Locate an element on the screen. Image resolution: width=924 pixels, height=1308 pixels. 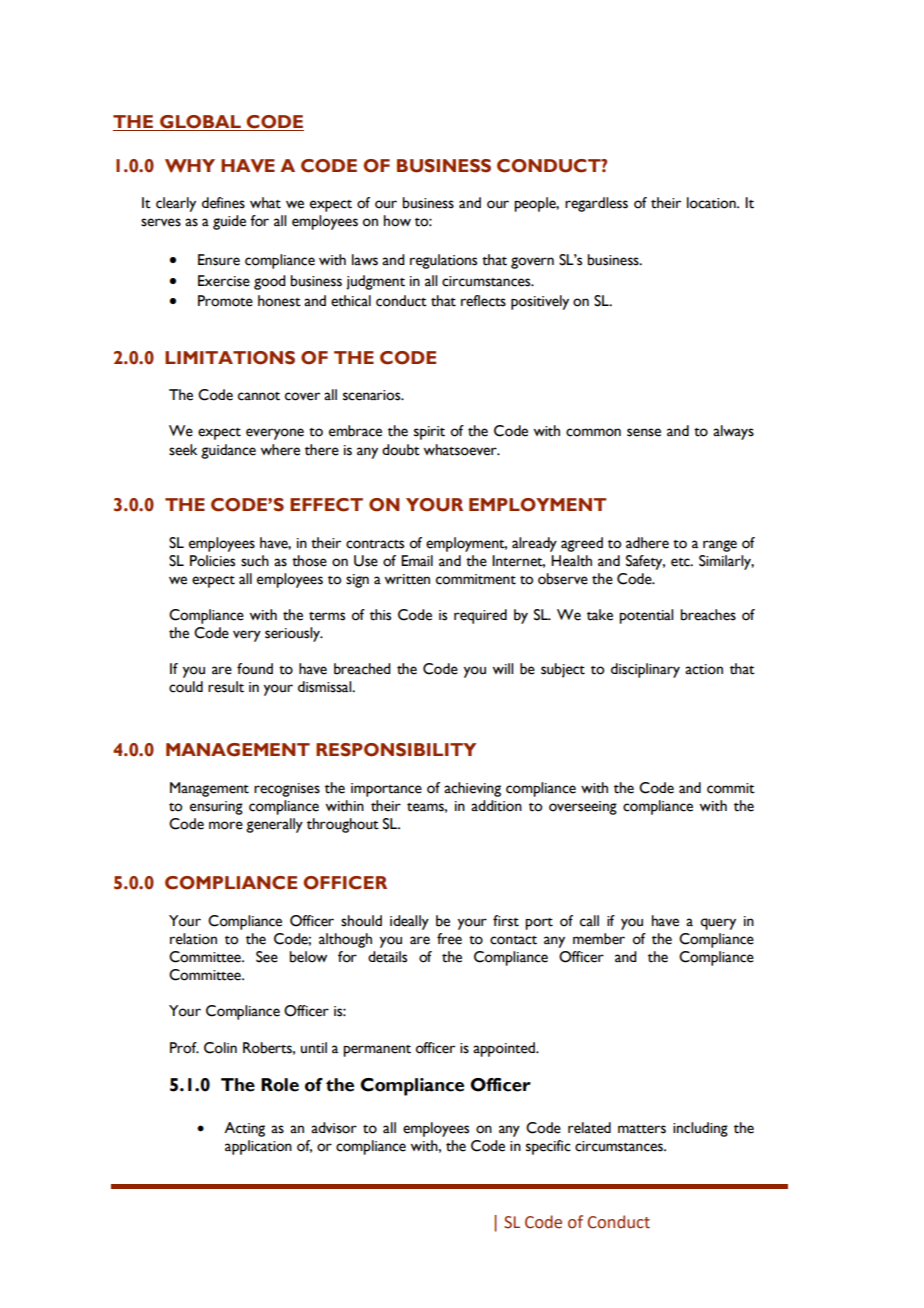
how is located at coordinates (397, 221).
